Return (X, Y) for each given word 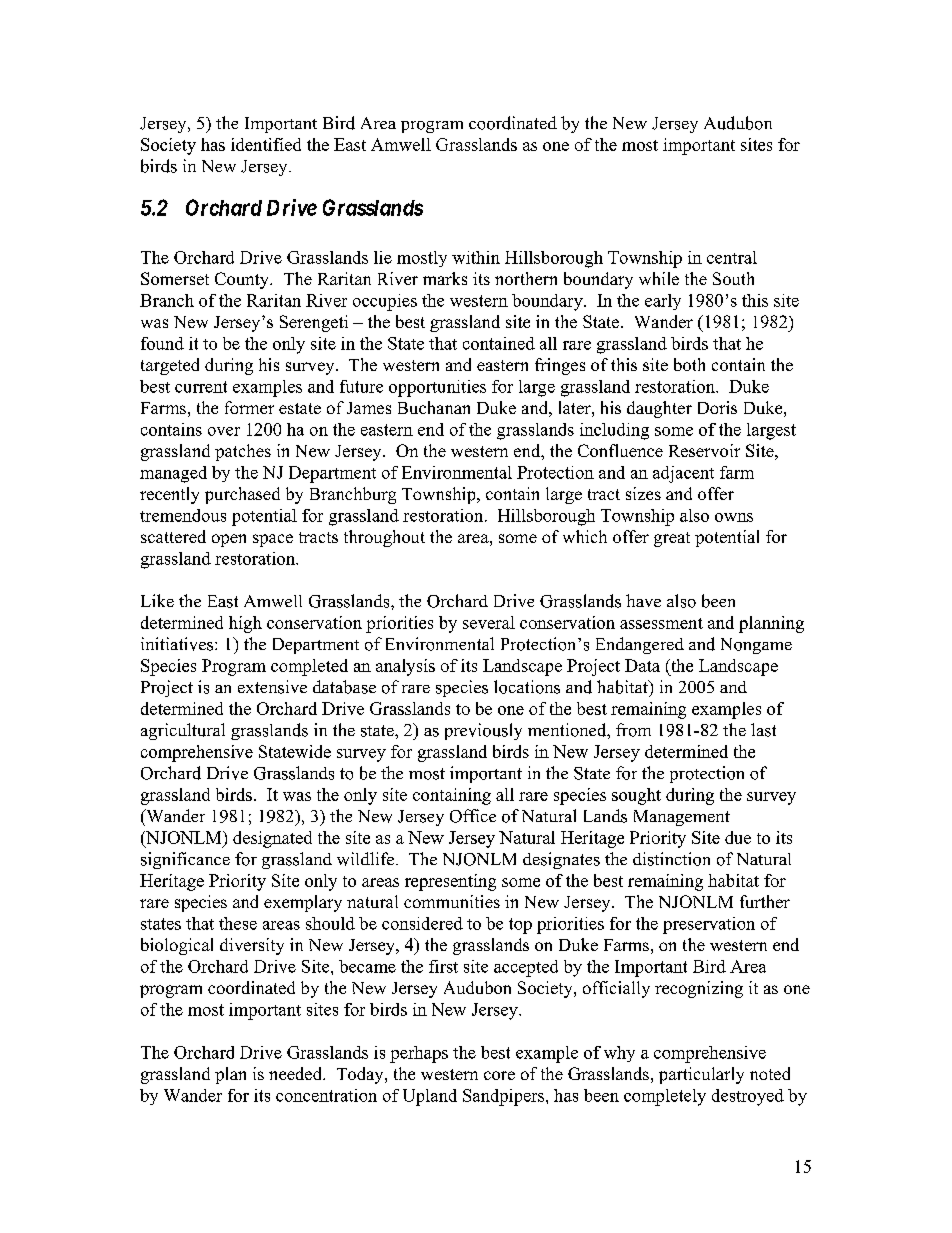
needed (296, 1073)
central (732, 257)
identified (266, 144)
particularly (701, 1075)
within (476, 257)
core (499, 1075)
